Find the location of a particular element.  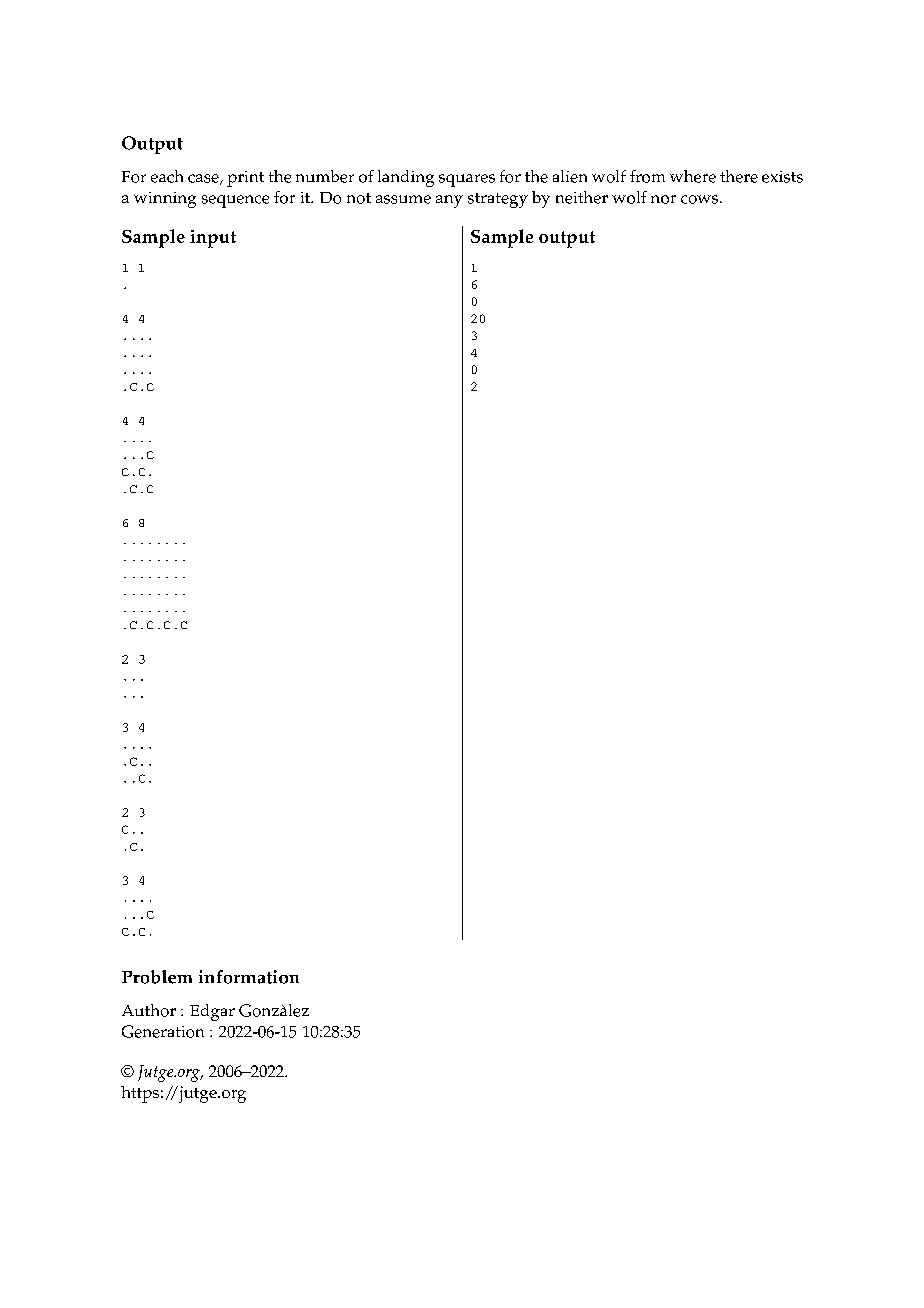

Edgar is located at coordinates (212, 1012).
